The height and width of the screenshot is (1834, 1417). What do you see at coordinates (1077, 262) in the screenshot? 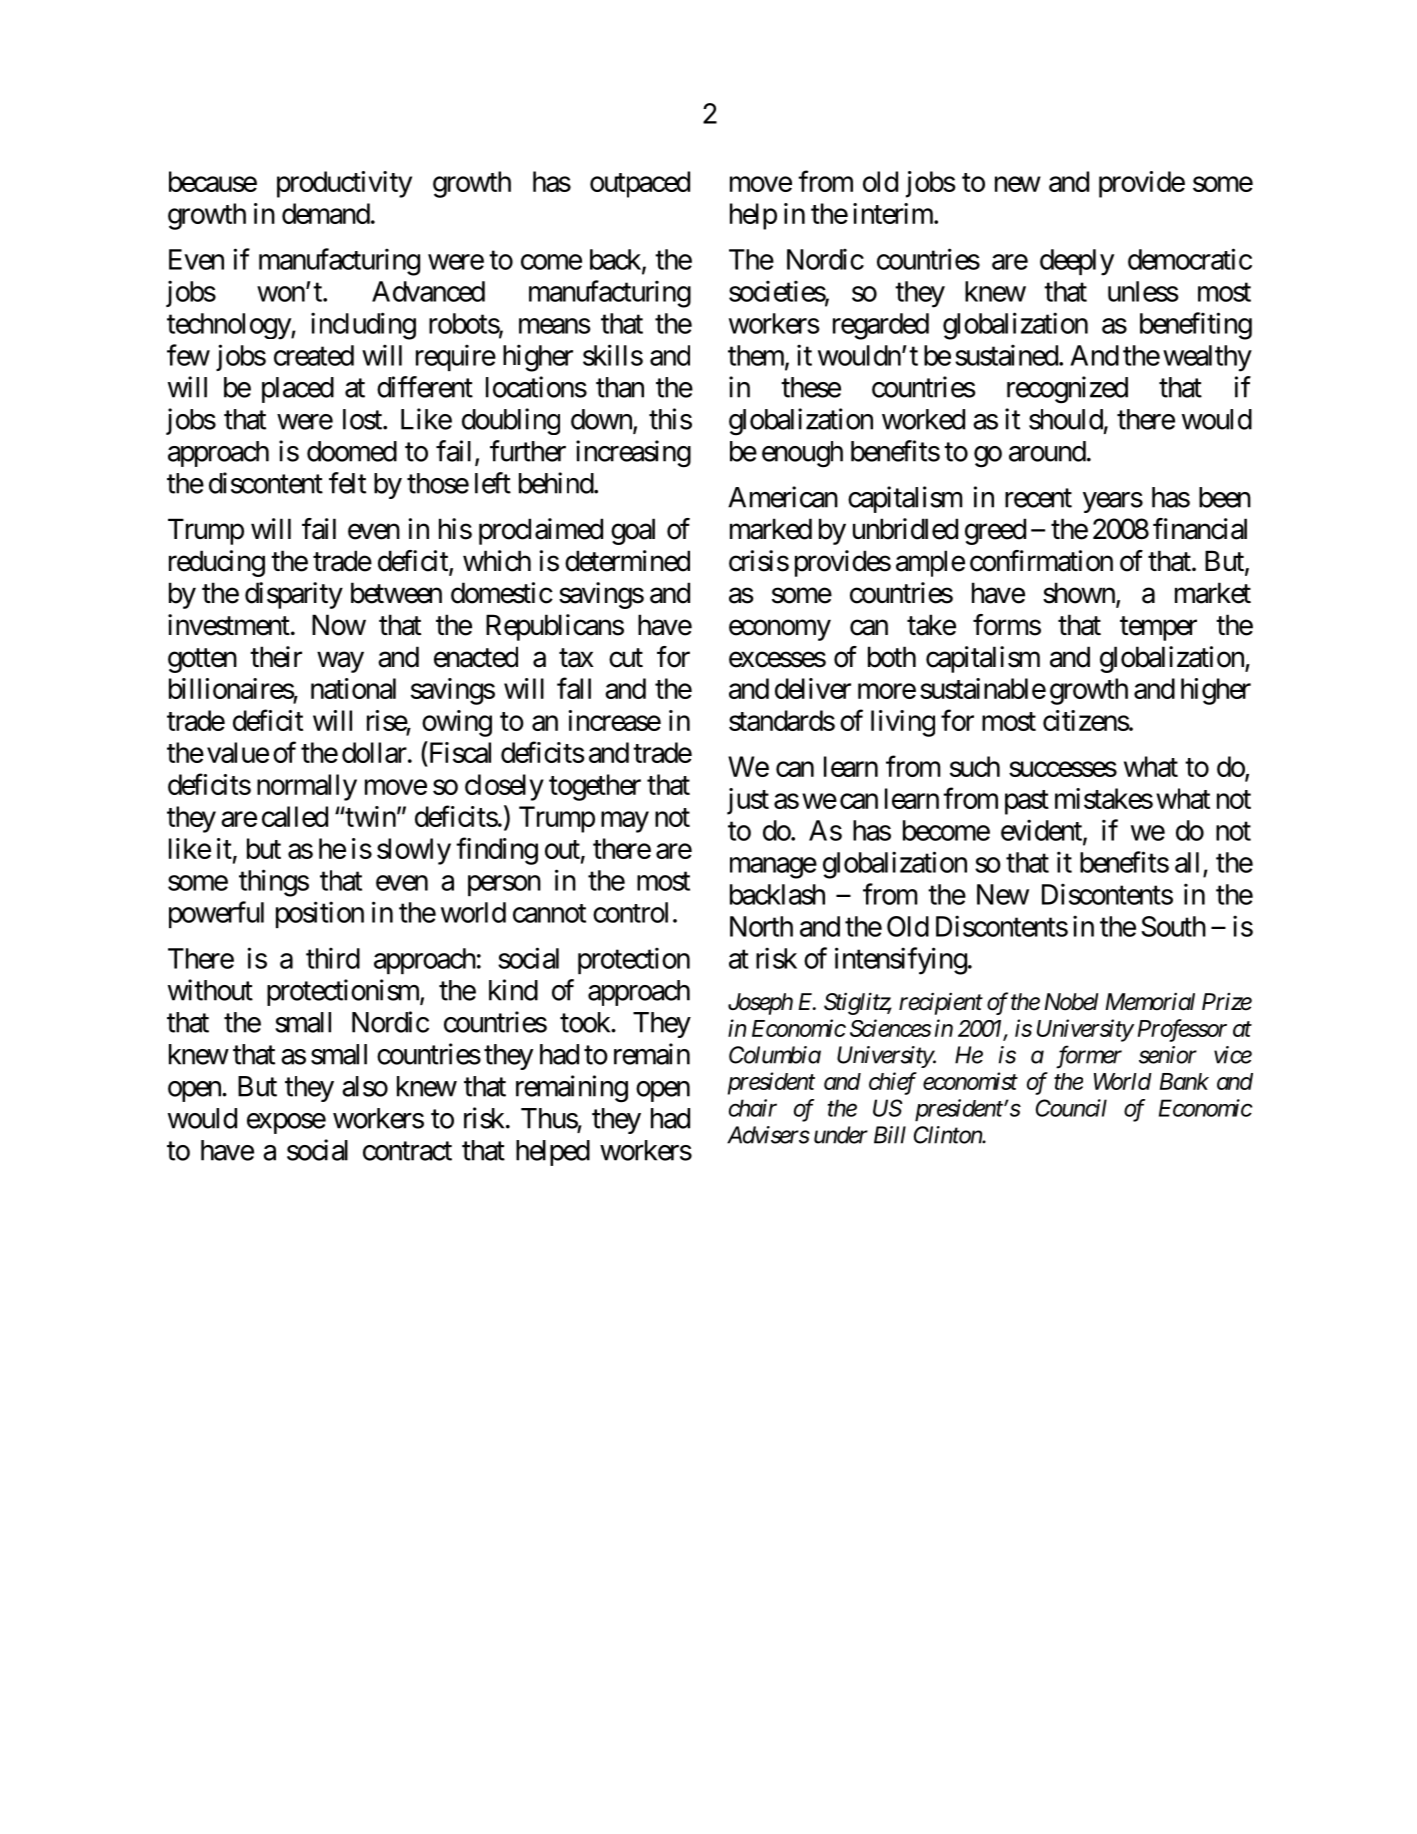
I see `deeply` at bounding box center [1077, 262].
